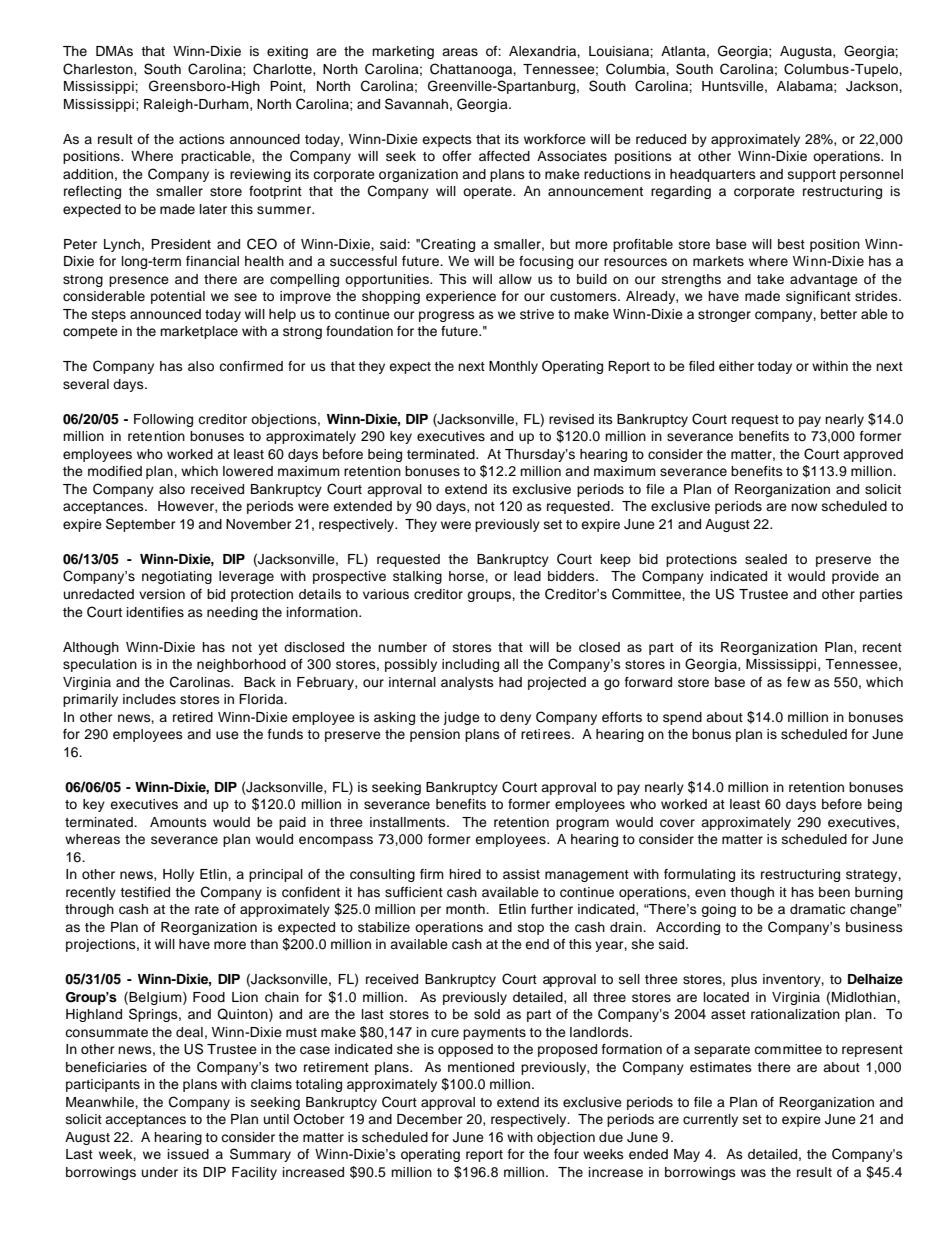 This screenshot has height=1233, width=952. I want to click on horse, so click(467, 576).
